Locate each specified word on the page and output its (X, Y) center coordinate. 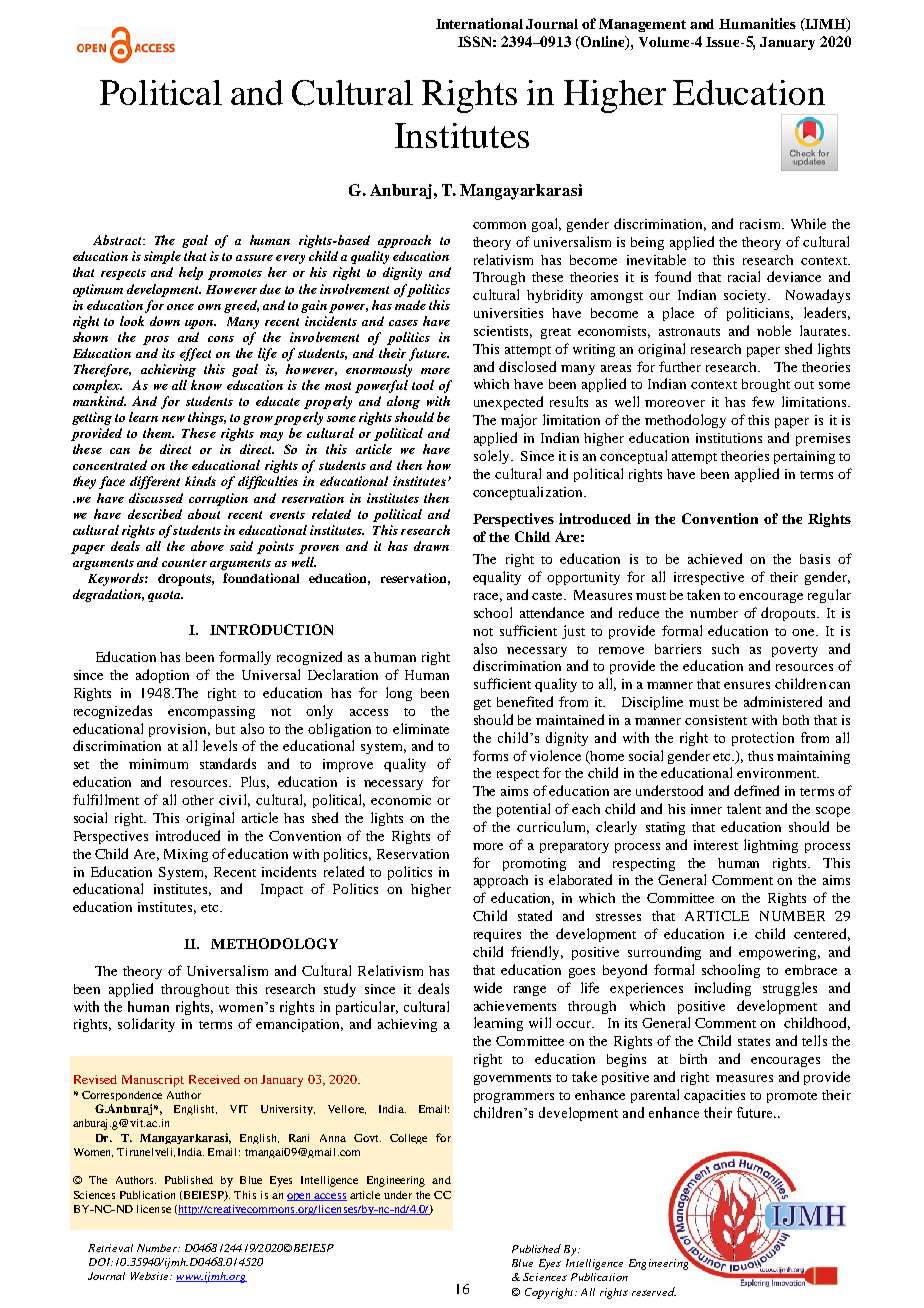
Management (642, 25)
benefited (525, 701)
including (723, 989)
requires (497, 935)
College (408, 1139)
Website (151, 1276)
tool (423, 385)
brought (766, 385)
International (479, 23)
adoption (162, 676)
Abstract (118, 240)
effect (195, 354)
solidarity (146, 1025)
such (725, 649)
